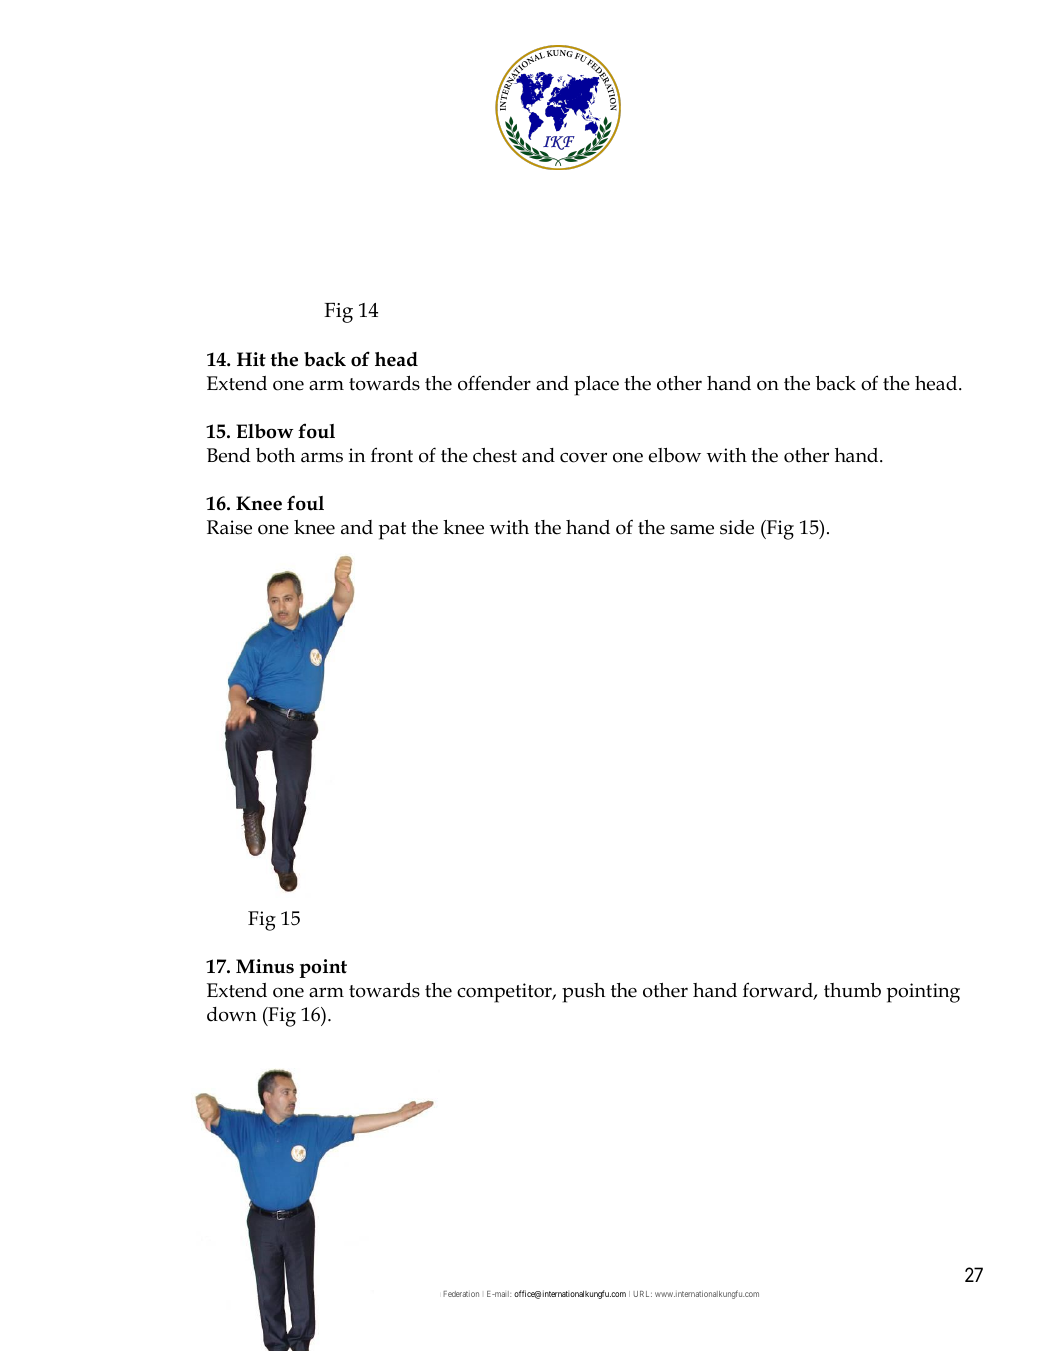 The image size is (1044, 1351). Describe the element at coordinates (852, 990) in the screenshot. I see `thumb` at that location.
